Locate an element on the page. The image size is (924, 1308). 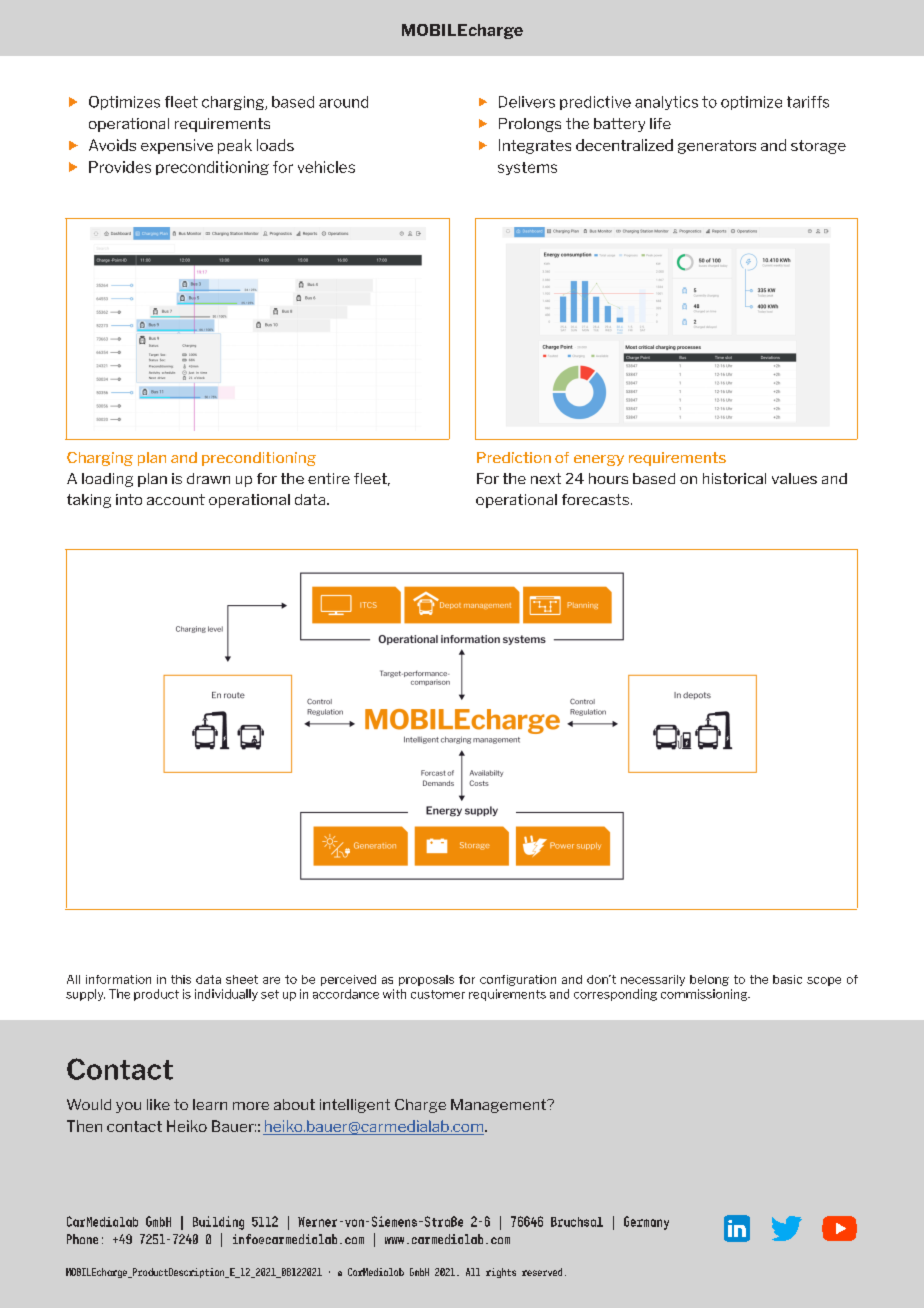
commissioning is located at coordinates (705, 995).
